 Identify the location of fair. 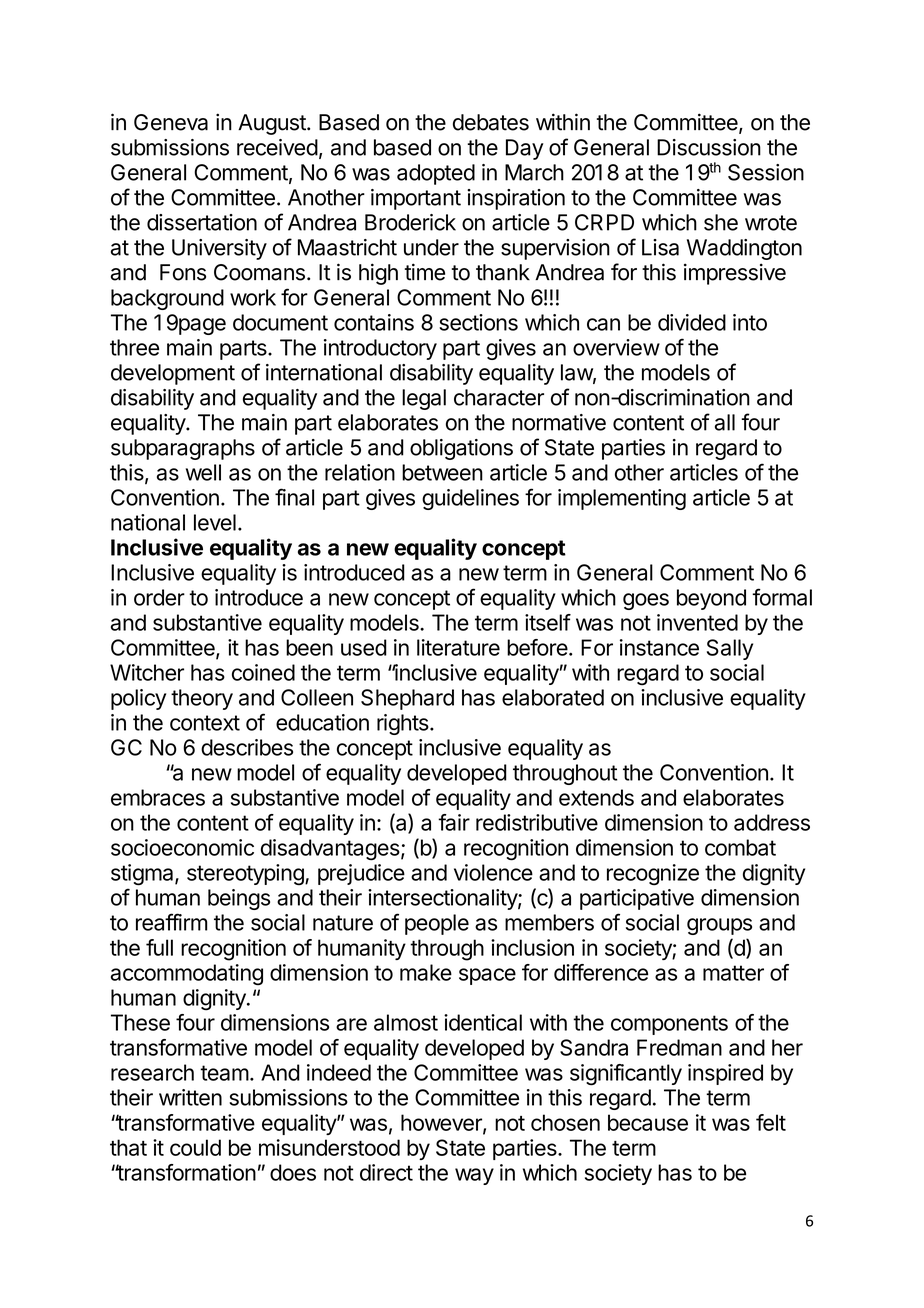
(454, 822).
